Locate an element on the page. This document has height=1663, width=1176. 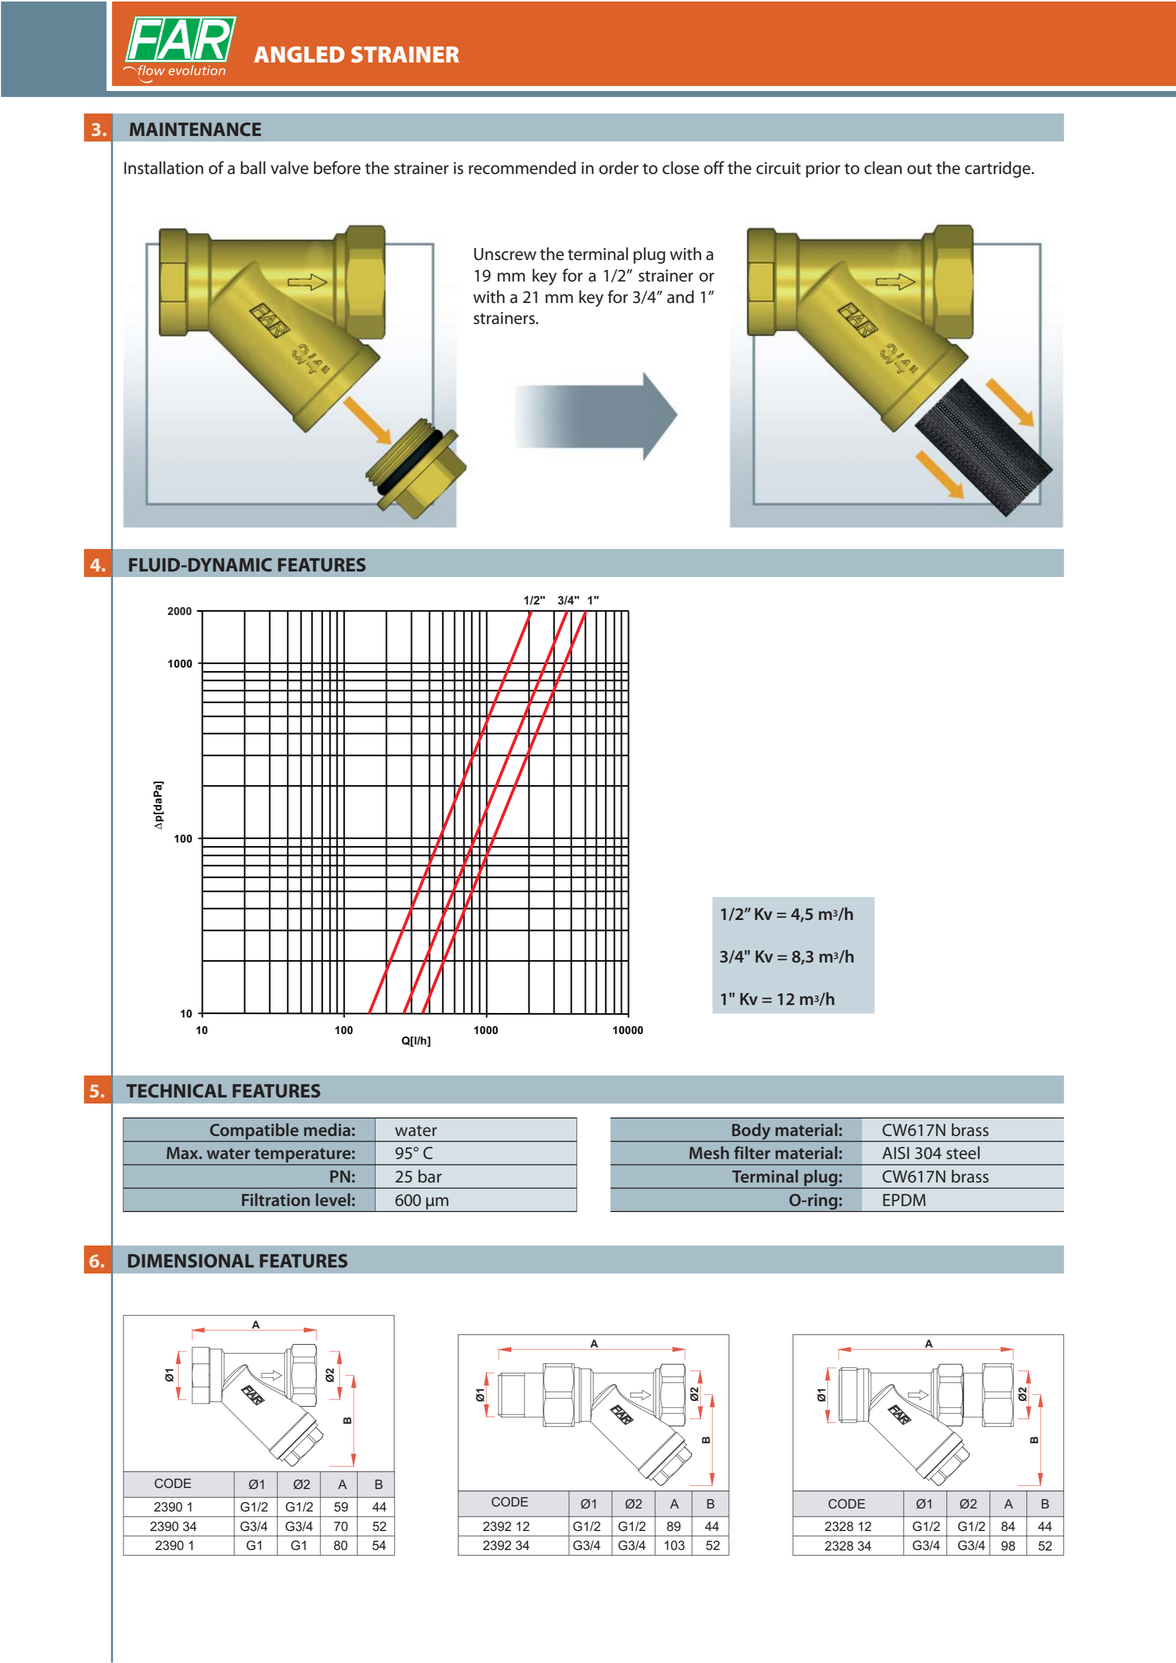
and is located at coordinates (680, 297).
